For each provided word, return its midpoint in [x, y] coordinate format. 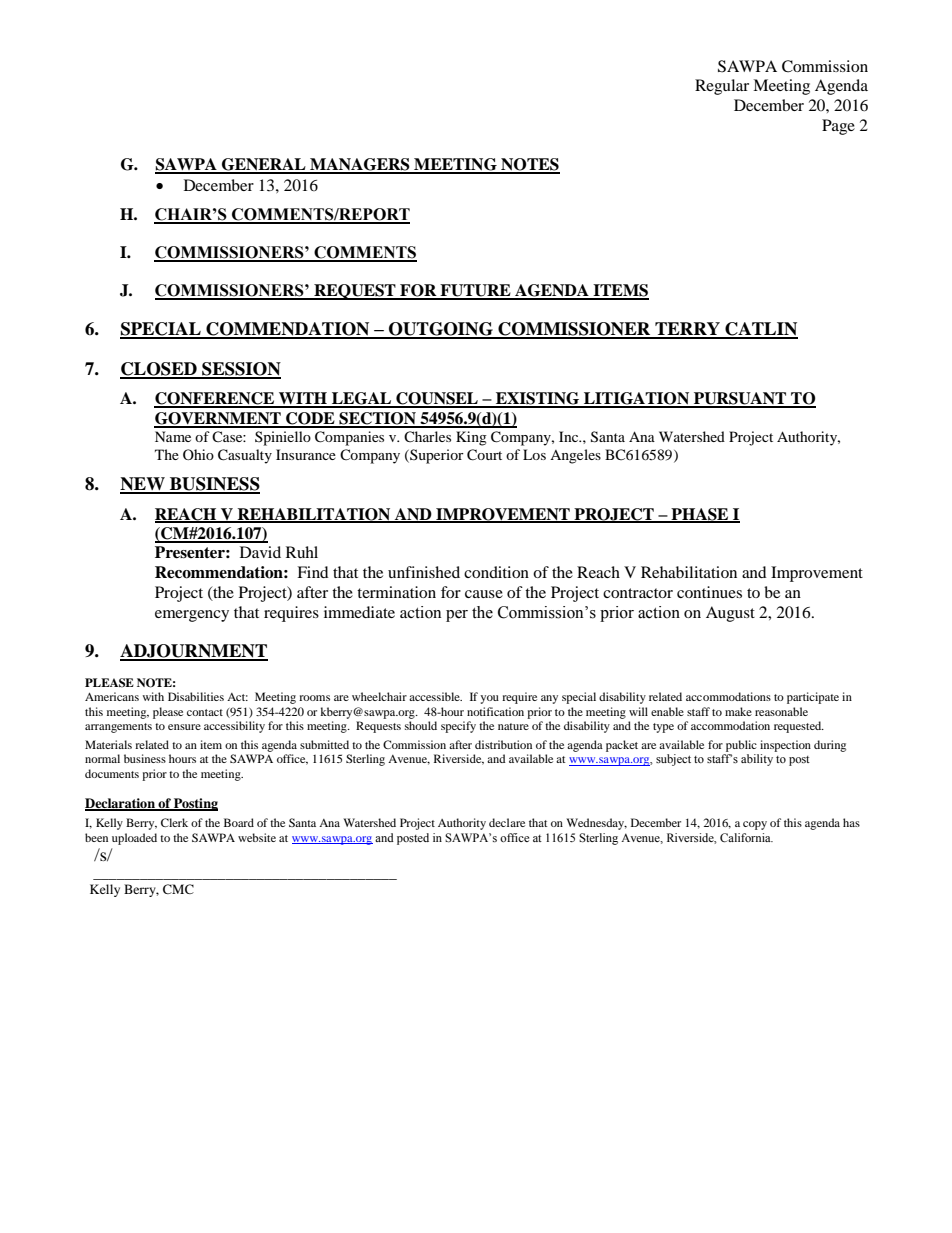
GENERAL [264, 165]
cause [484, 594]
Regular [722, 87]
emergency [192, 616]
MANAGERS [360, 165]
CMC [178, 889]
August [730, 614]
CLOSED [159, 370]
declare [507, 822]
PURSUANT [740, 399]
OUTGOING [441, 330]
